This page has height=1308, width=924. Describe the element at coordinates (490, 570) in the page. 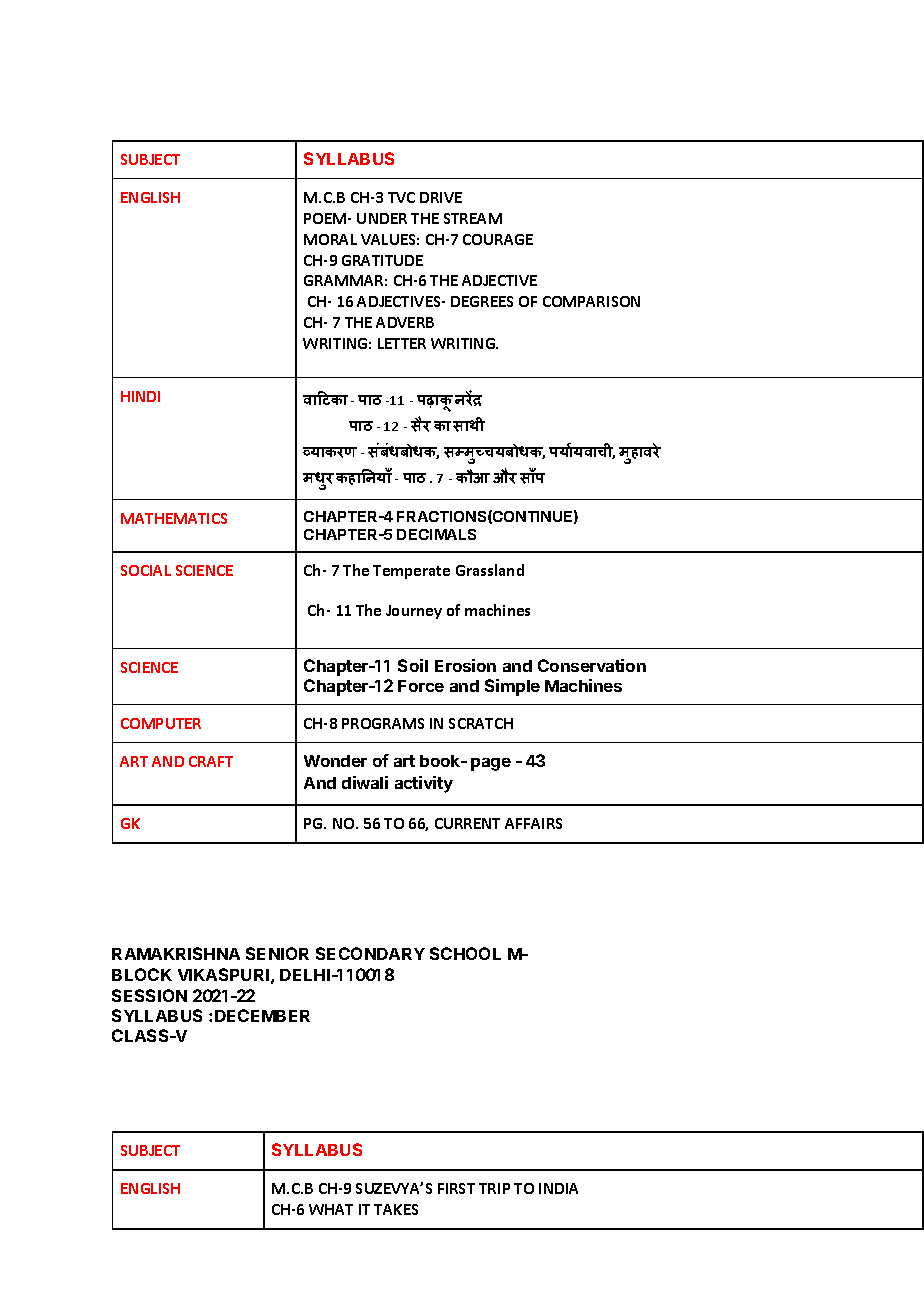

I see `Grassland` at that location.
